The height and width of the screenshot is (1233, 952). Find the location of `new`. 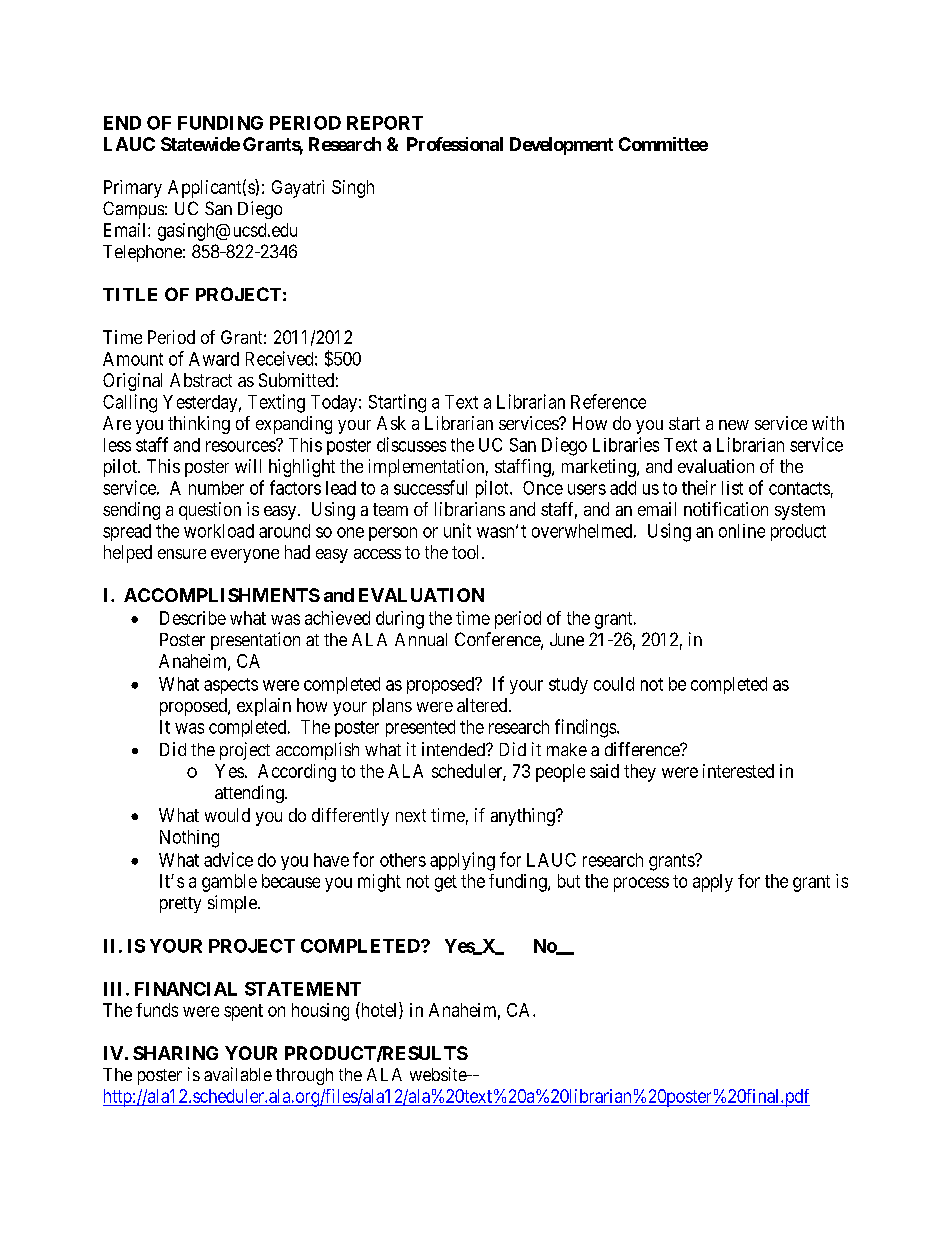

new is located at coordinates (734, 425).
